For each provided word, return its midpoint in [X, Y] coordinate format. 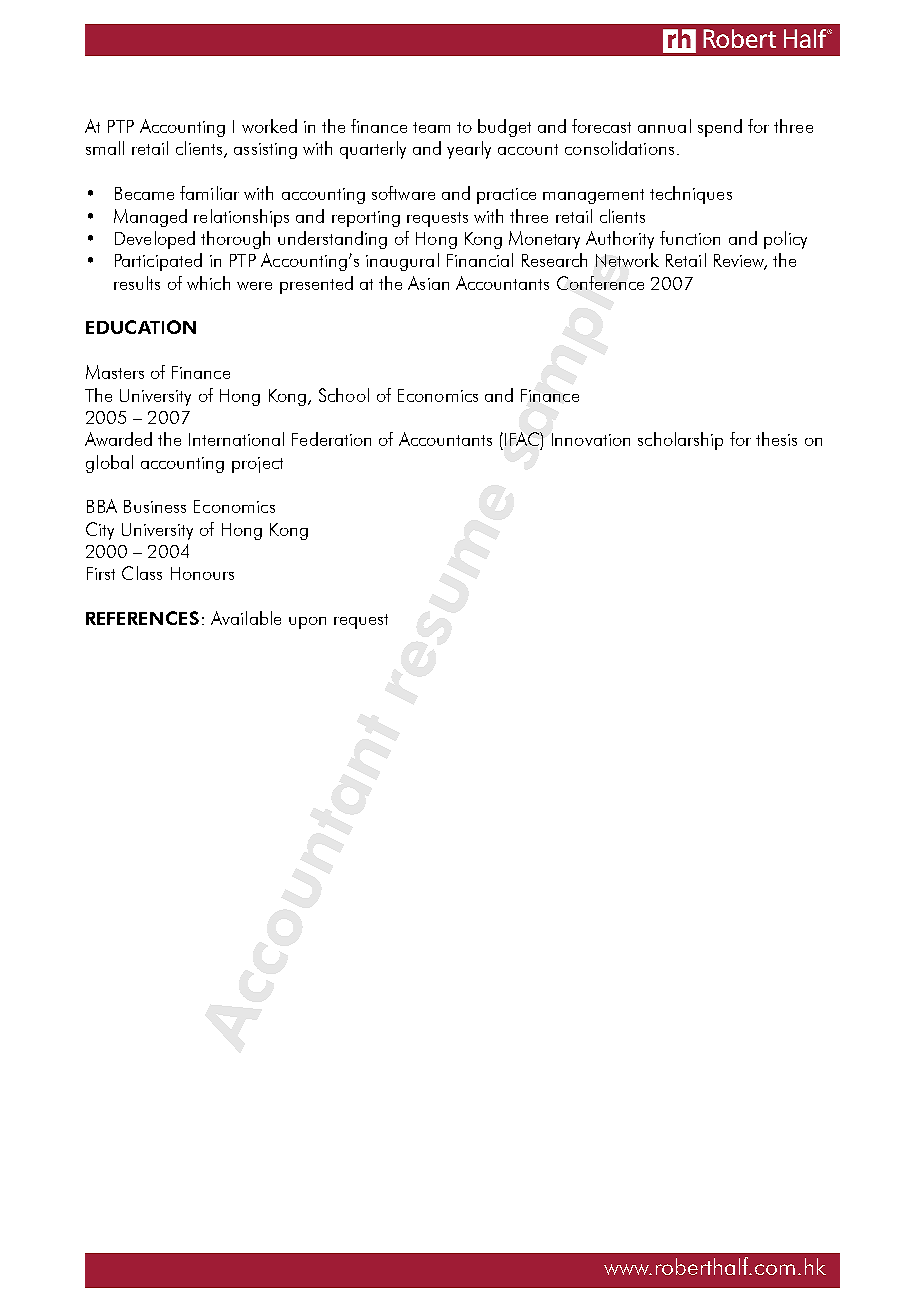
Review [740, 262]
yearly [469, 150]
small [105, 148]
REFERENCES [142, 618]
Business [155, 506]
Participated [158, 262]
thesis [776, 439]
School [344, 395]
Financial [480, 260]
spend [720, 128]
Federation [331, 439]
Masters [115, 372]
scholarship [680, 441]
